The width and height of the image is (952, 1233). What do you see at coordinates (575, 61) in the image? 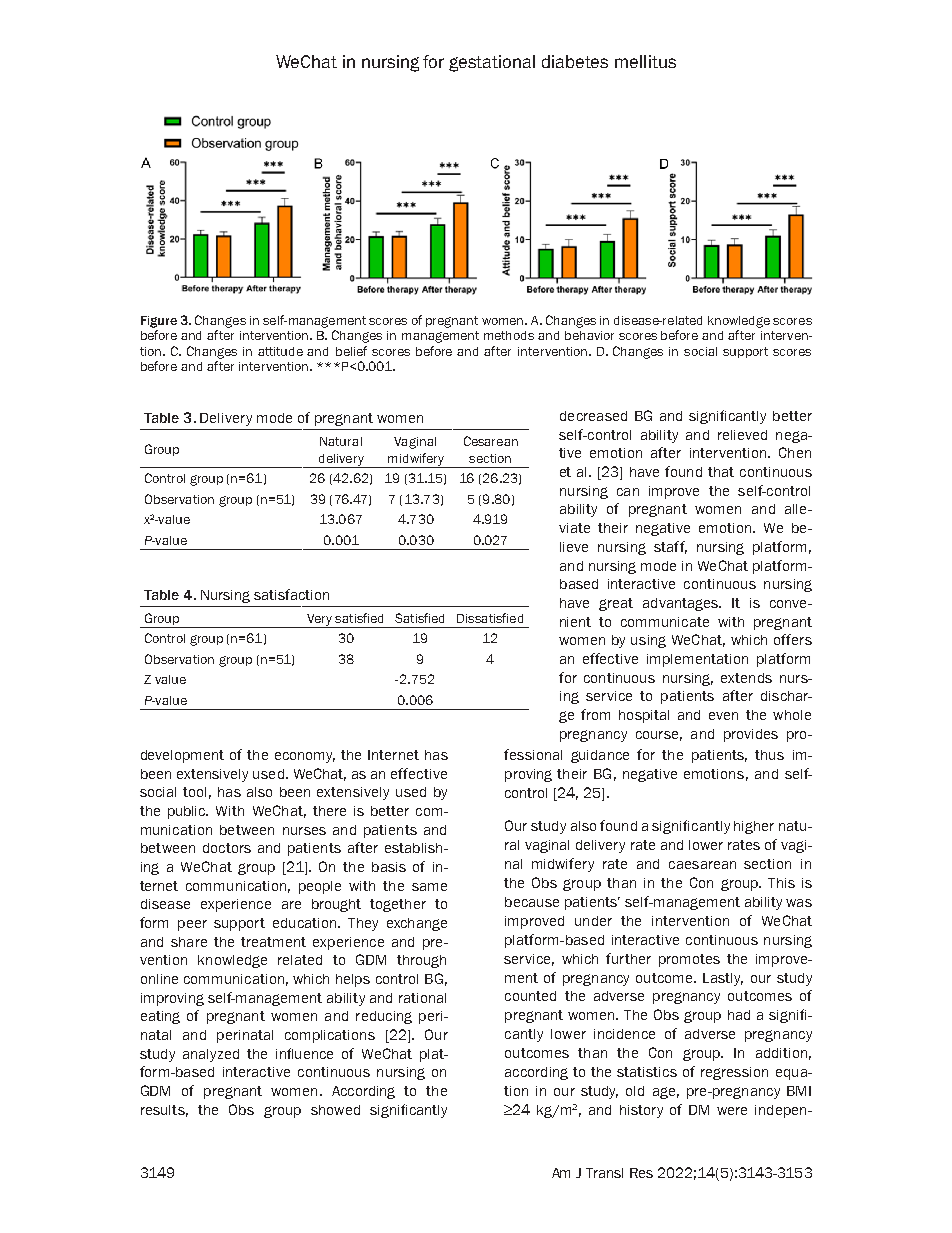
I see `diabetes` at bounding box center [575, 61].
